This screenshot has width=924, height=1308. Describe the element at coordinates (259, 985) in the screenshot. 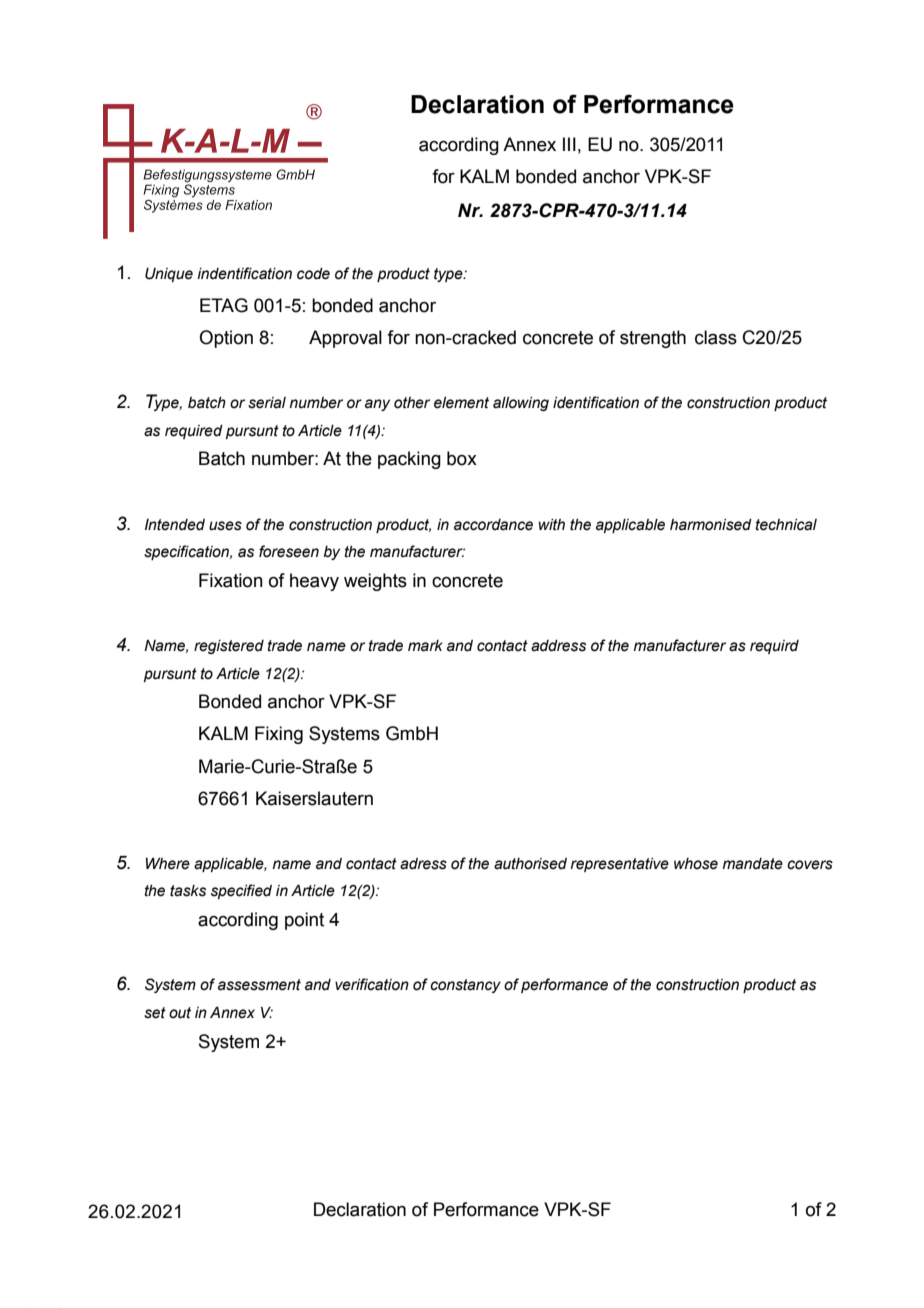

I see `assessment` at that location.
